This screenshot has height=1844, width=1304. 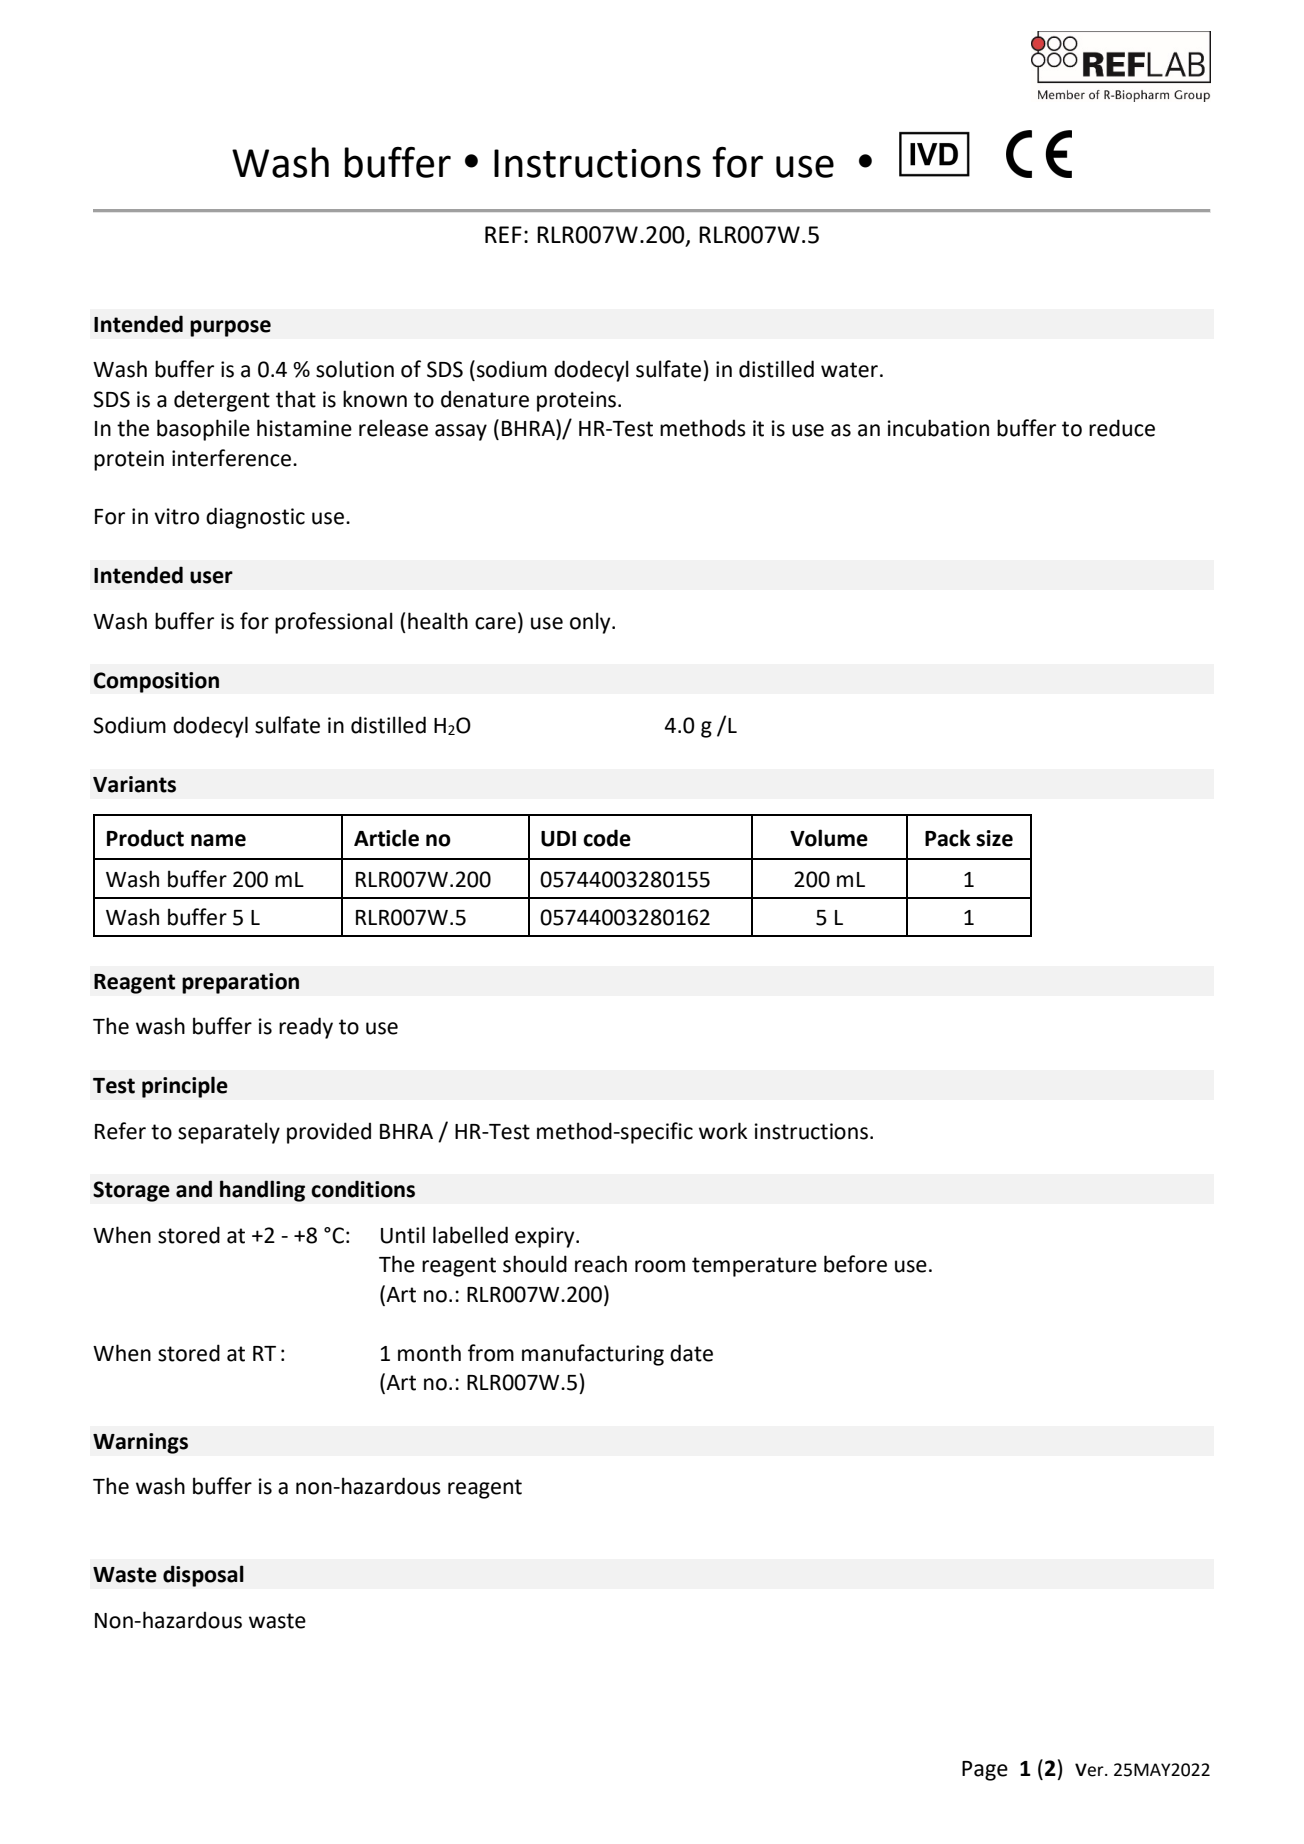 What do you see at coordinates (485, 399) in the screenshot?
I see `denature` at bounding box center [485, 399].
